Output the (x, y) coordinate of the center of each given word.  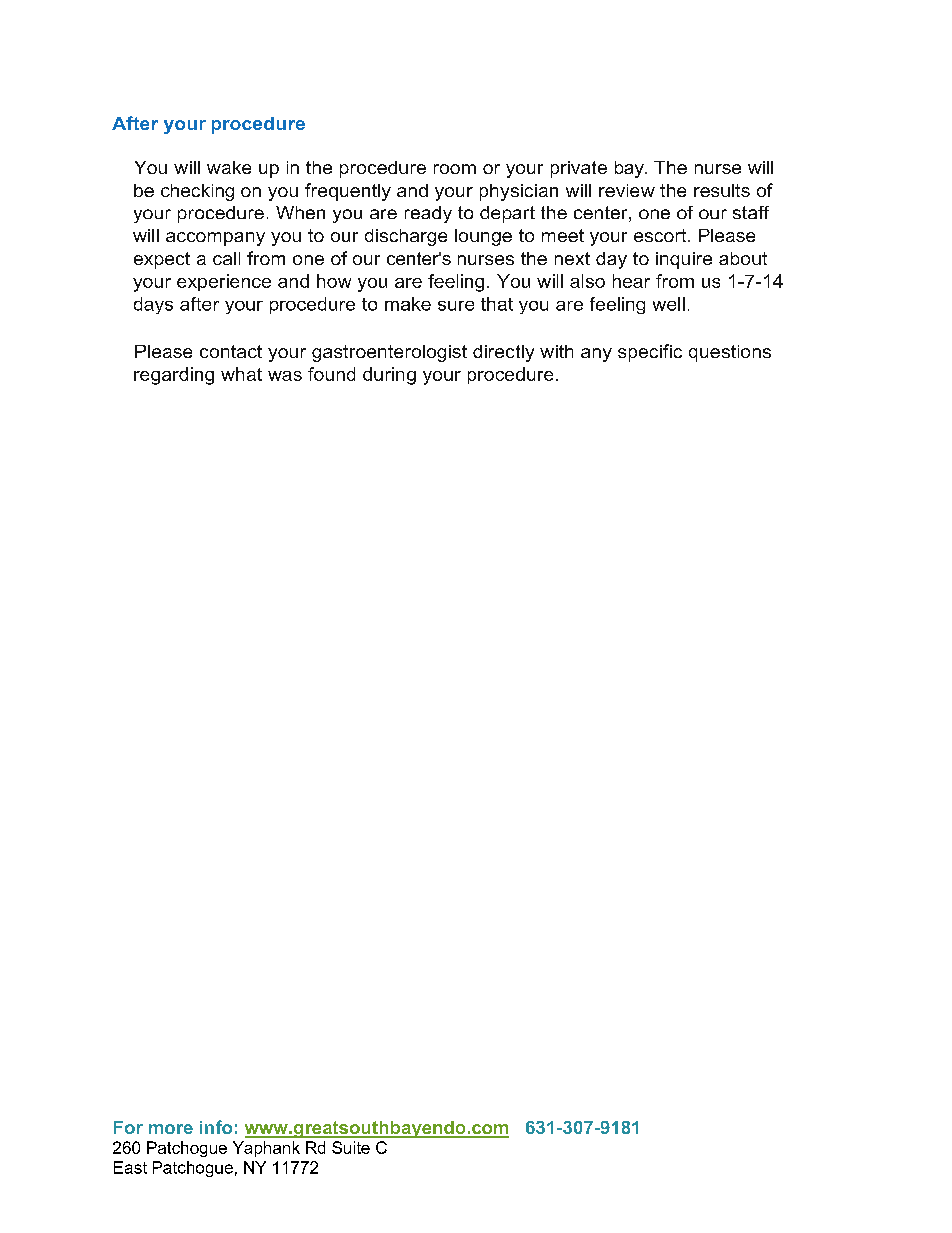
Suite (351, 1147)
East (130, 1167)
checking (197, 192)
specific (650, 353)
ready (428, 214)
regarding (174, 376)
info (216, 1127)
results (722, 190)
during (389, 376)
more (171, 1129)
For (128, 1127)
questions (730, 353)
